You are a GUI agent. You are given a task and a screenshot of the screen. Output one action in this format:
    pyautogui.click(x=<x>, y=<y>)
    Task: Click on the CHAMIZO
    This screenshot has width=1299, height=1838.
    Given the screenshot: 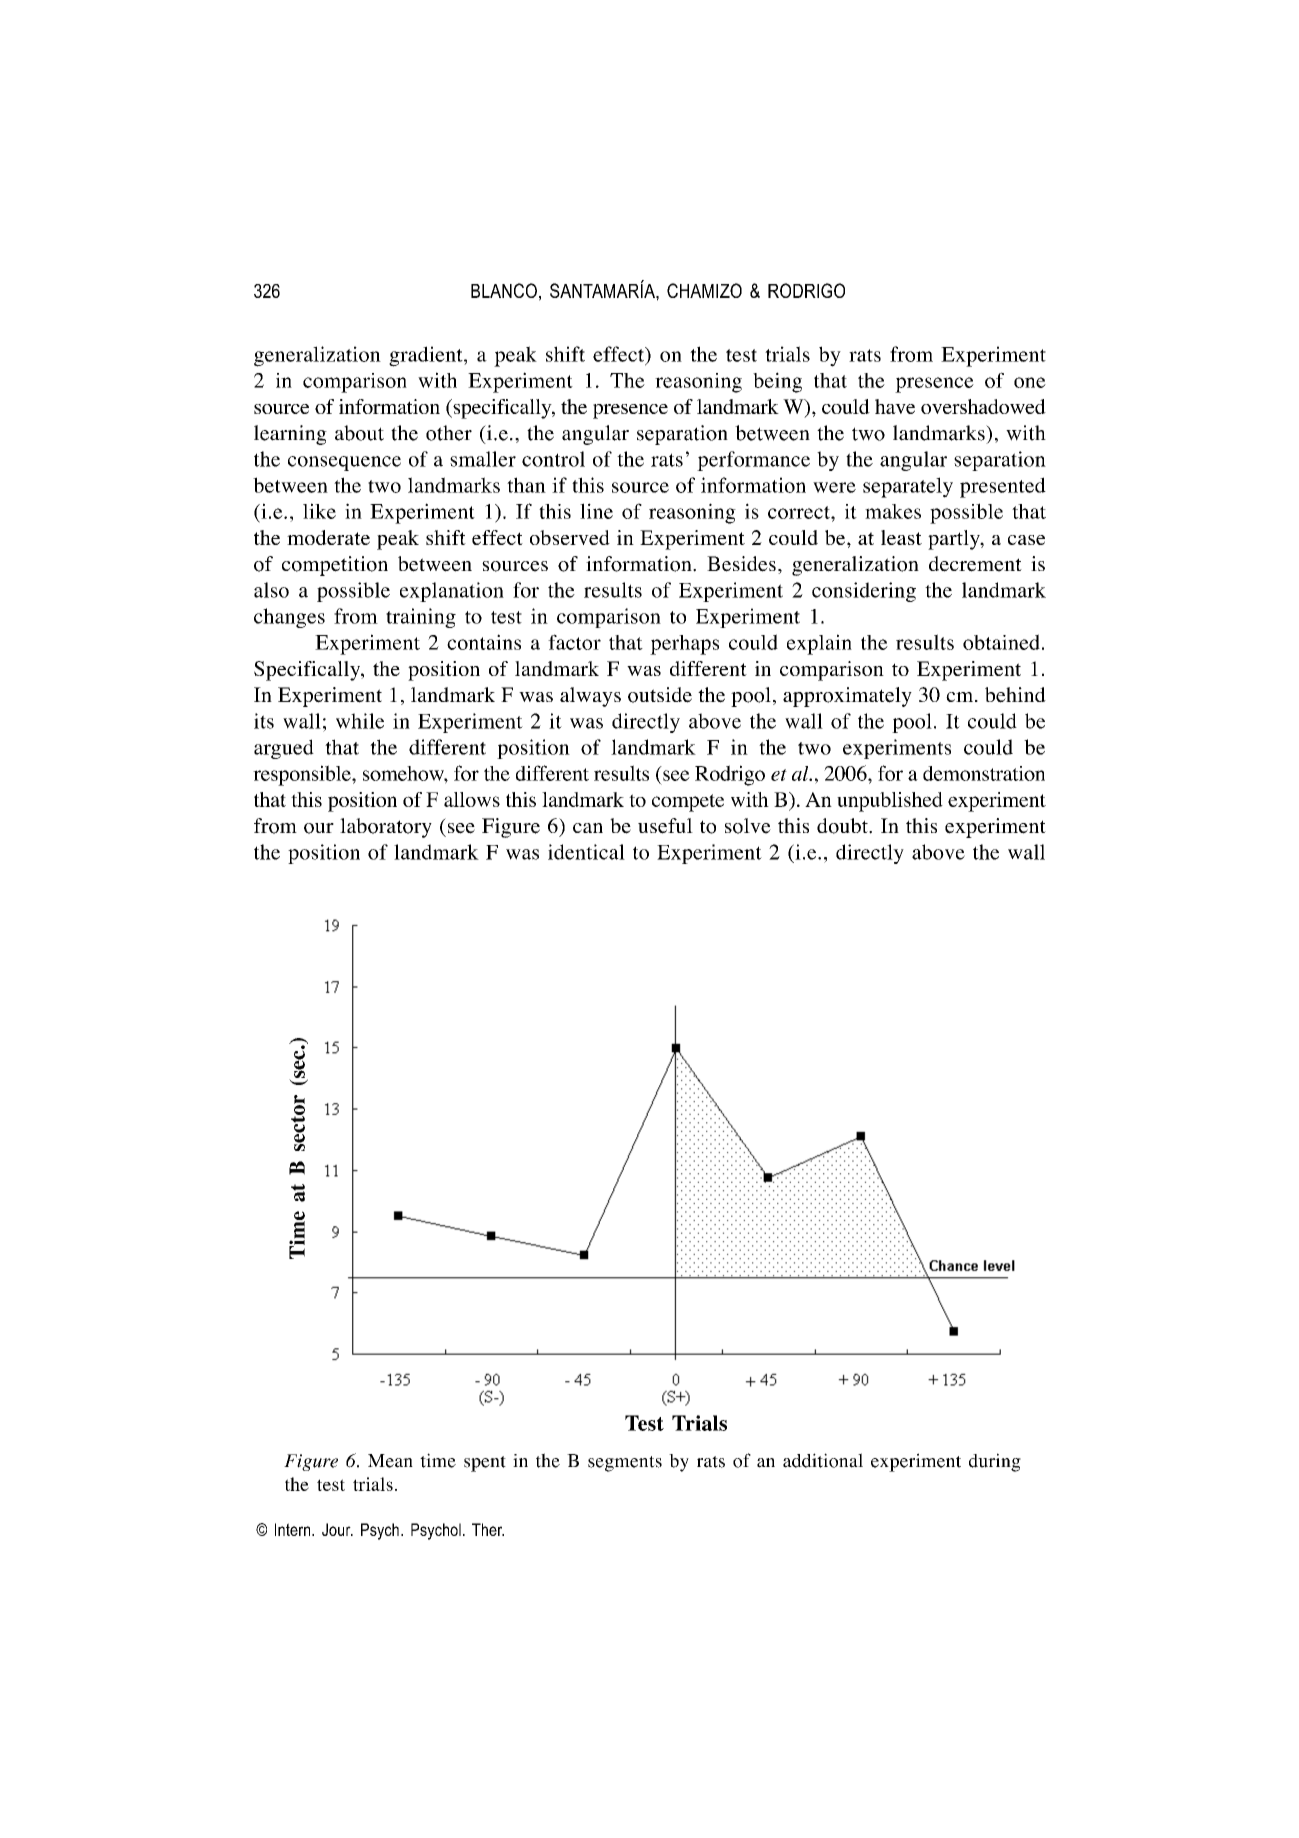 What is the action you would take?
    pyautogui.click(x=704, y=290)
